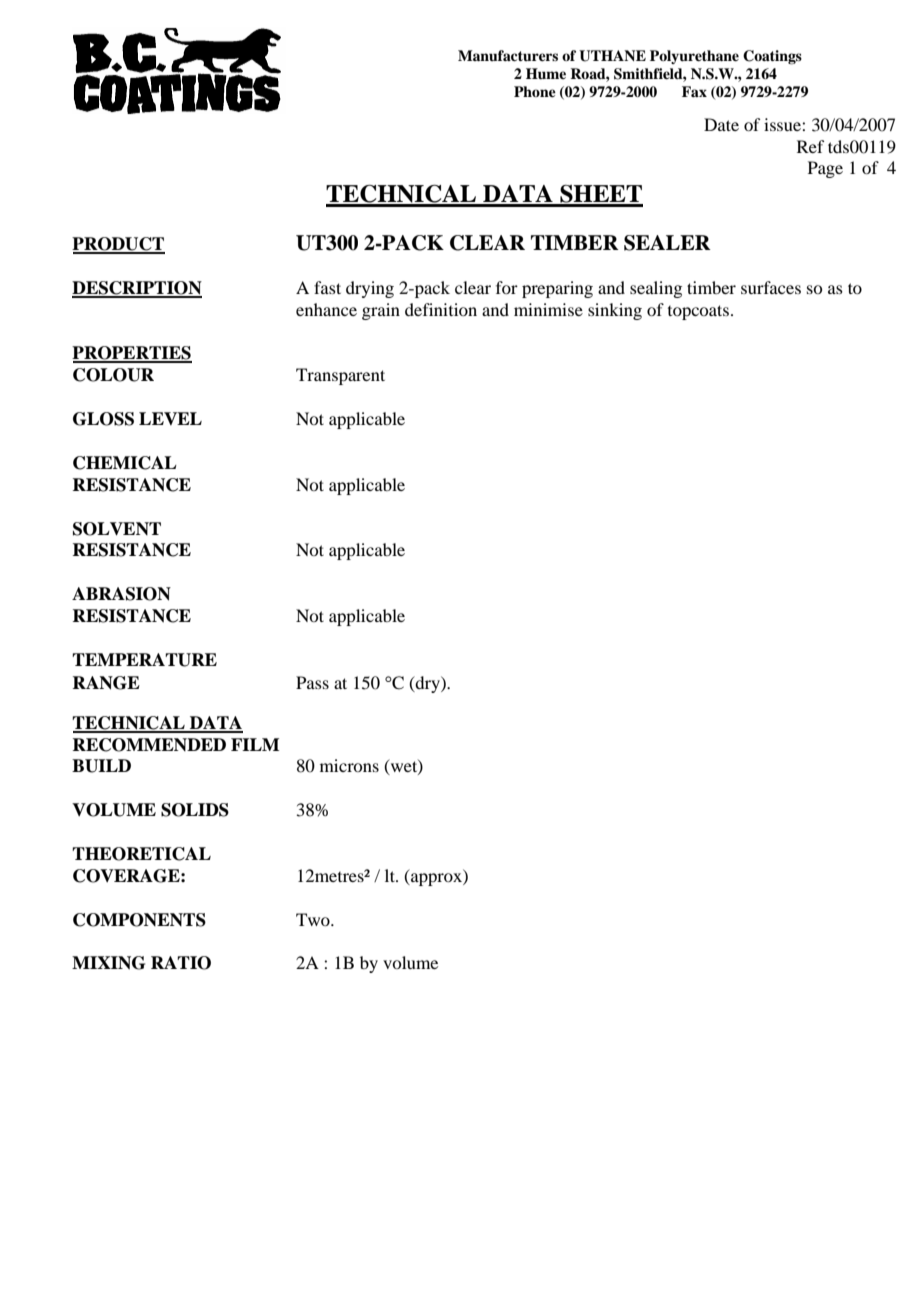  Describe the element at coordinates (118, 245) in the image. I see `PRODUCT` at that location.
